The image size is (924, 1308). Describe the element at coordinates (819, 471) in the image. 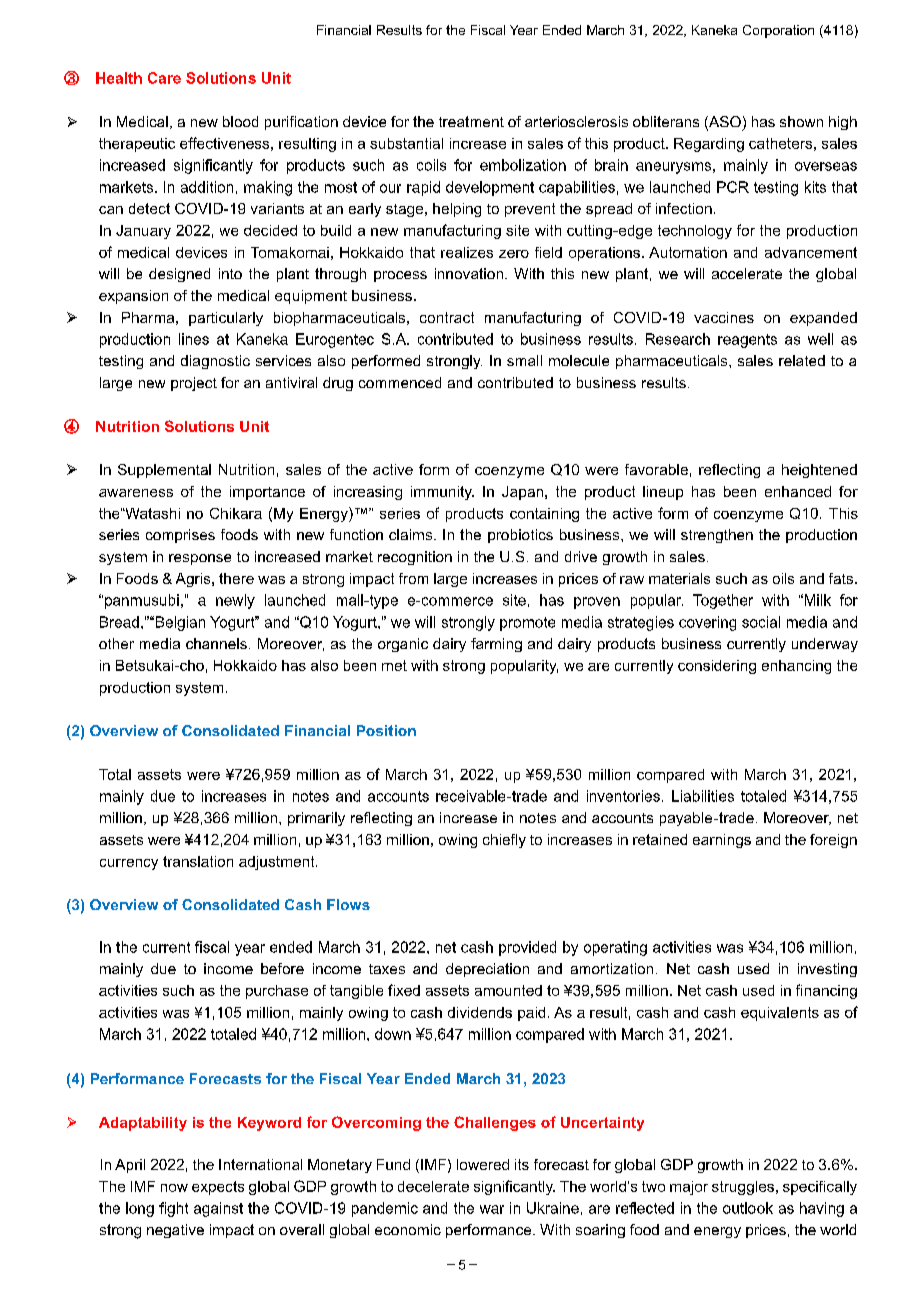

I see `heightened` at that location.
